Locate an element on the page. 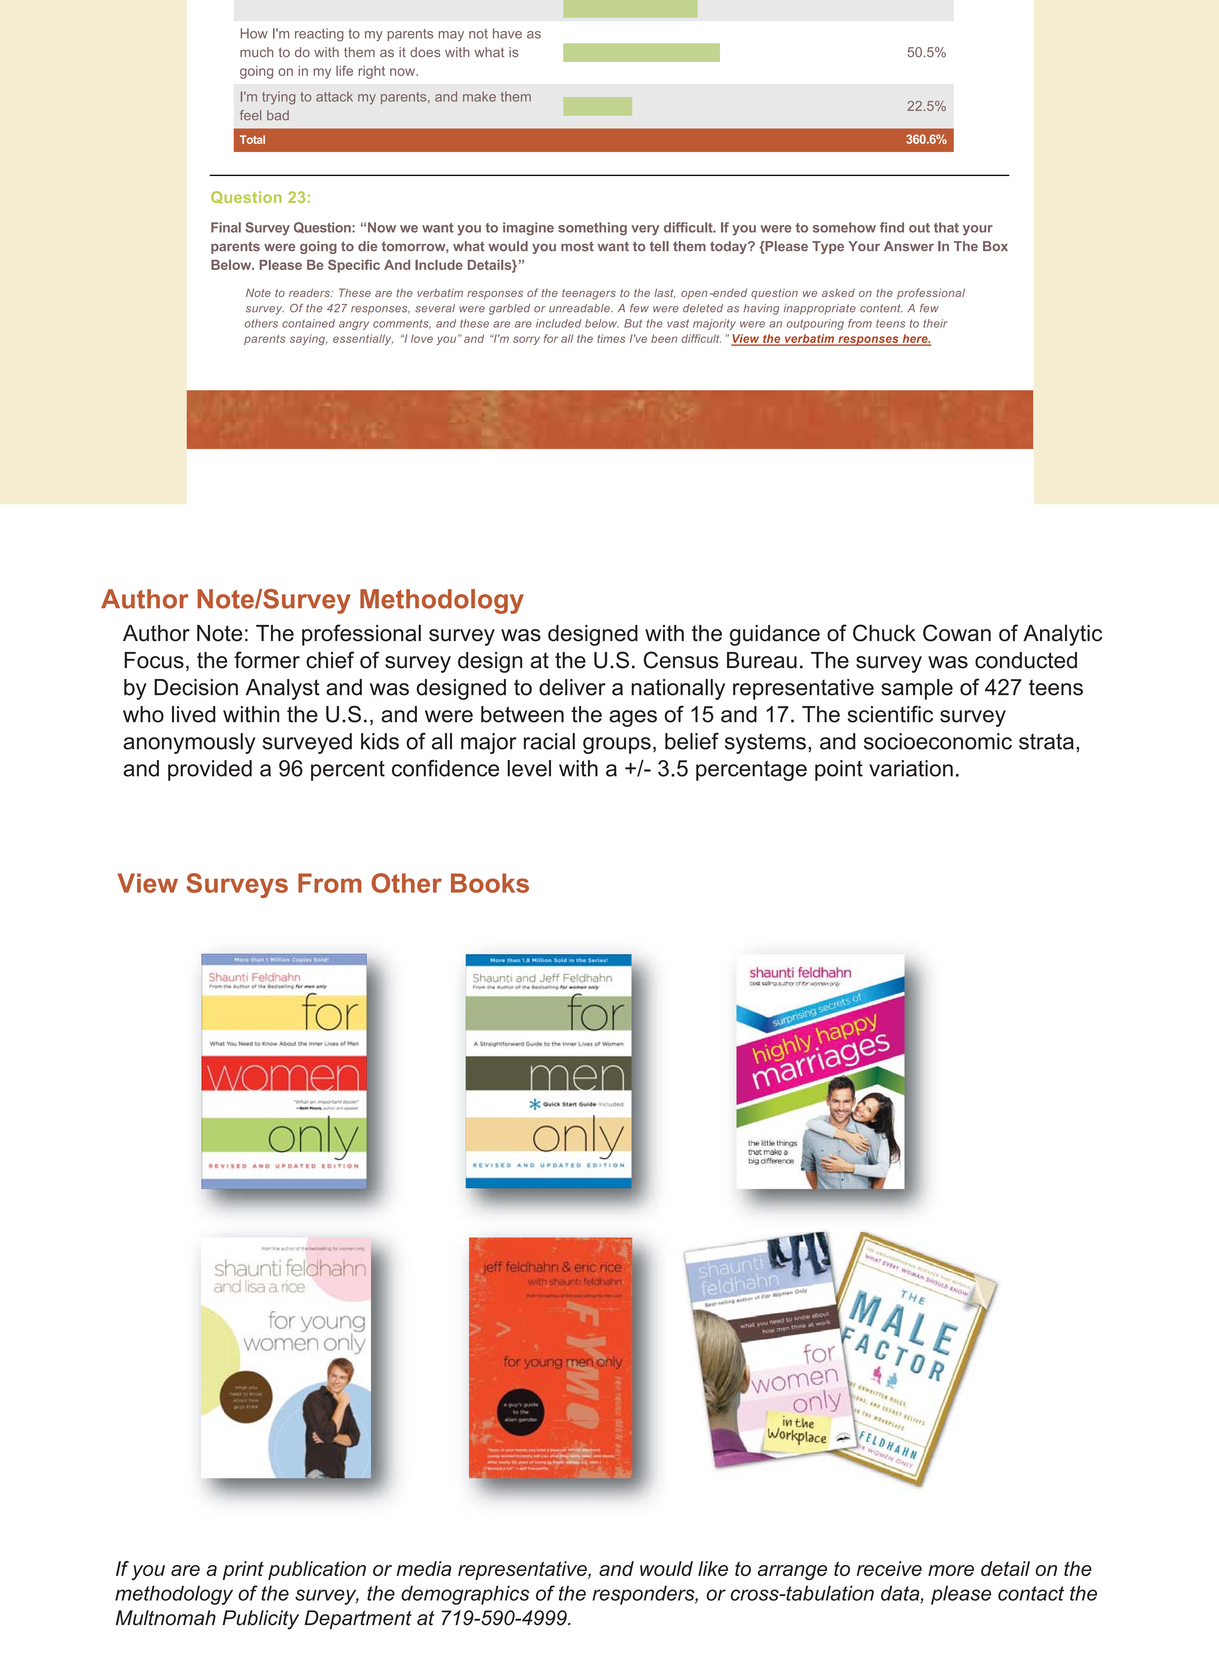 This image has width=1219, height=1678. print is located at coordinates (243, 1570).
